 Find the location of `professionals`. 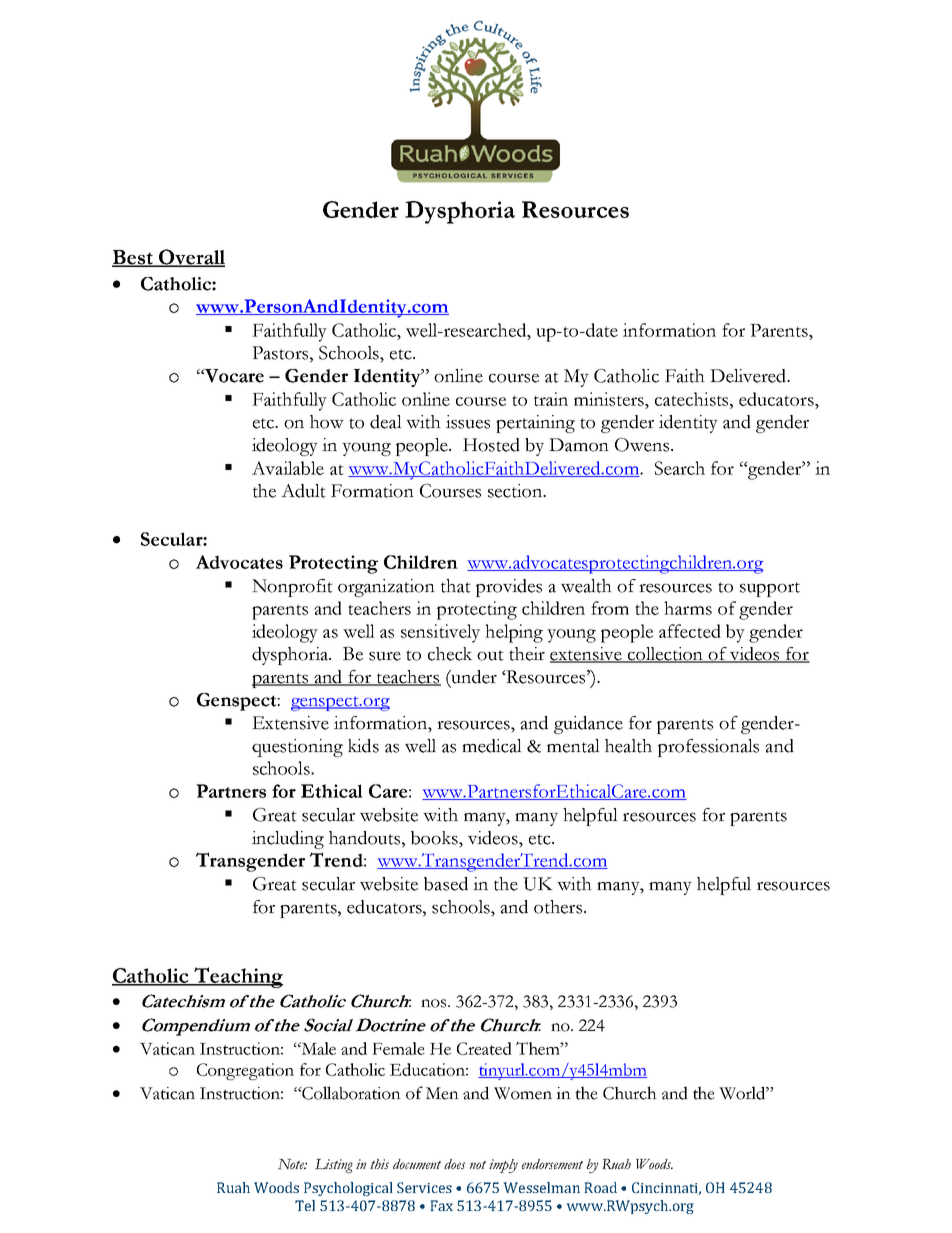

professionals is located at coordinates (708, 748).
